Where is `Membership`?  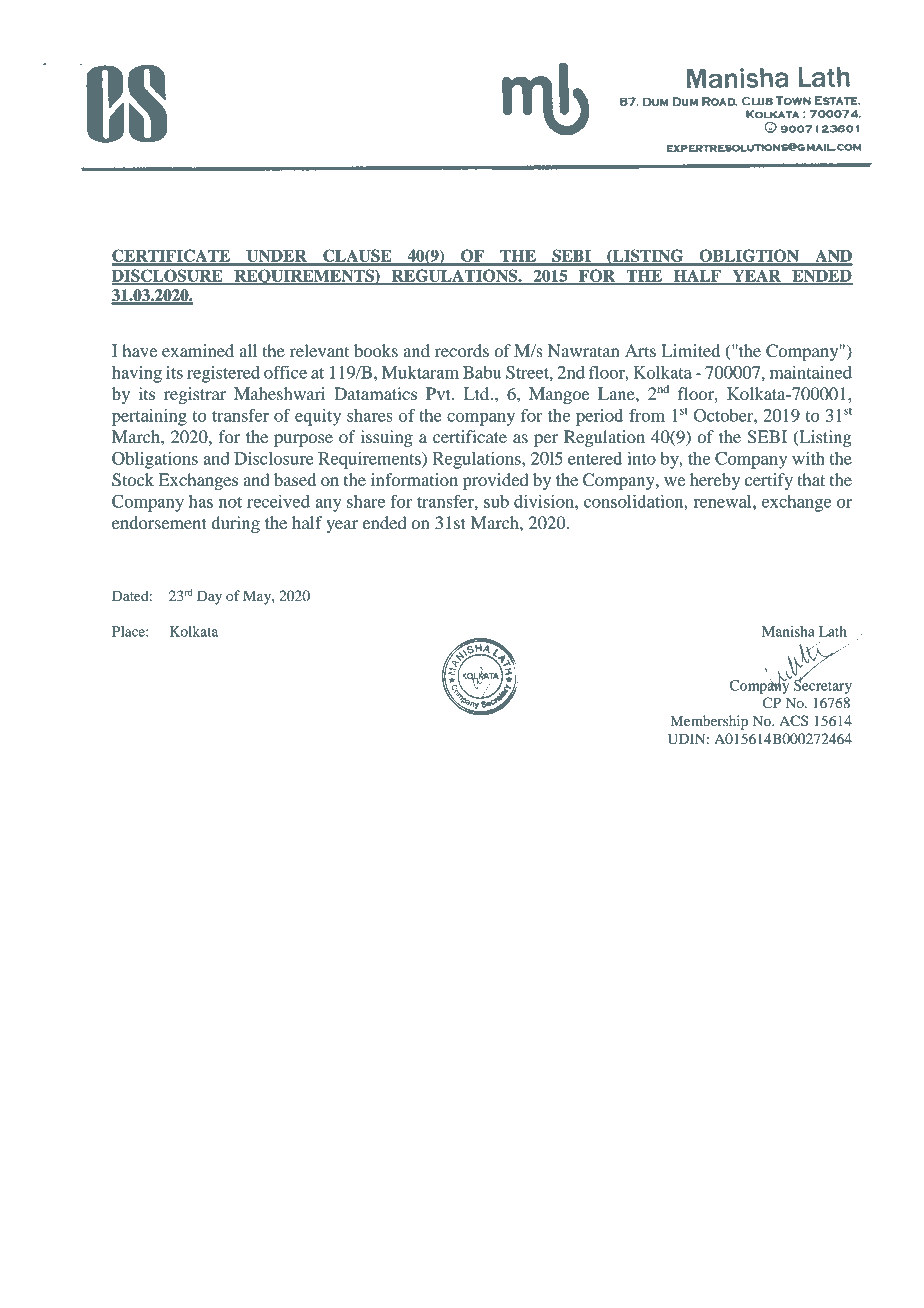 Membership is located at coordinates (709, 722).
